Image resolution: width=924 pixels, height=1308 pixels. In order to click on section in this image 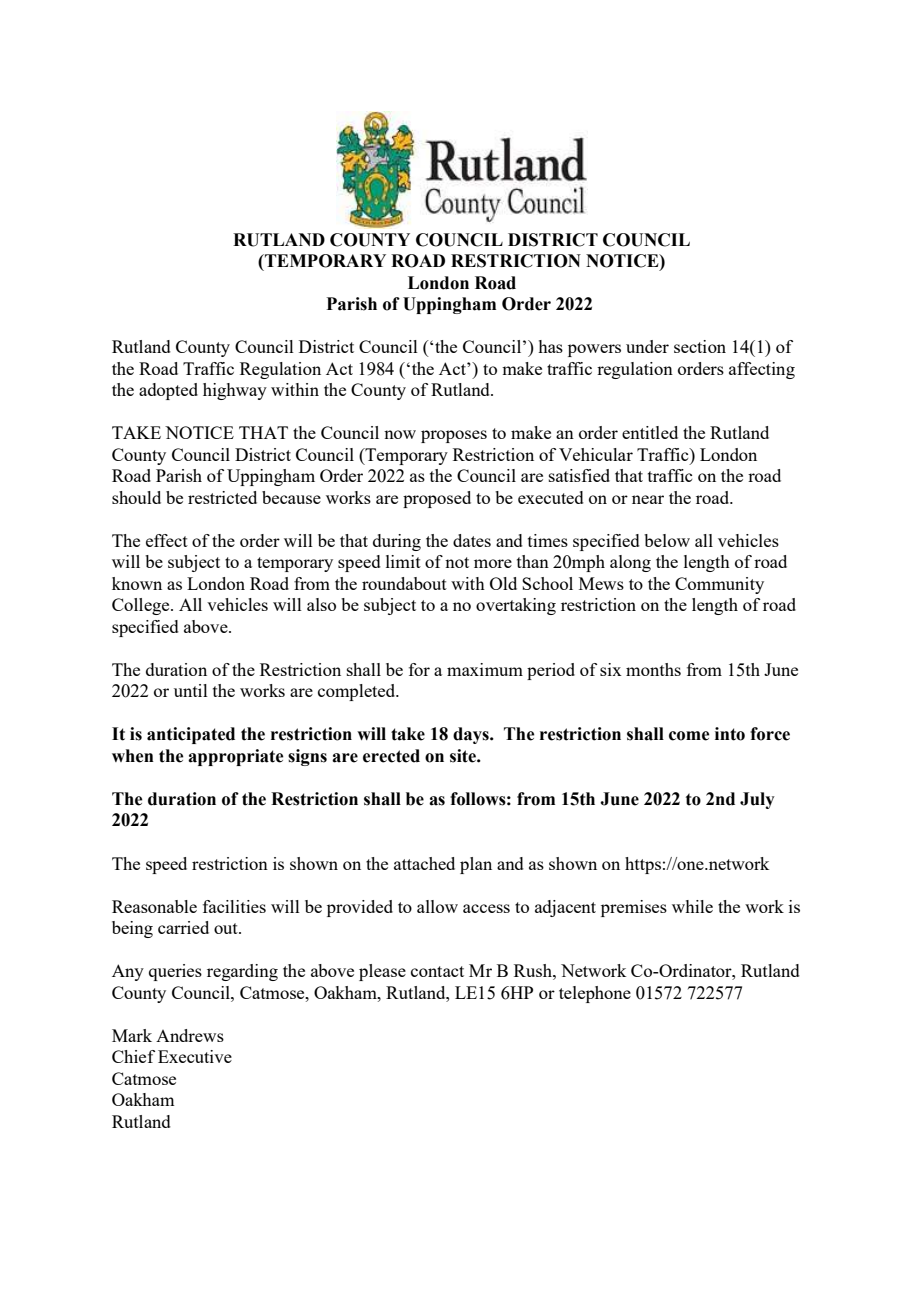, I will do `click(700, 346)`.
